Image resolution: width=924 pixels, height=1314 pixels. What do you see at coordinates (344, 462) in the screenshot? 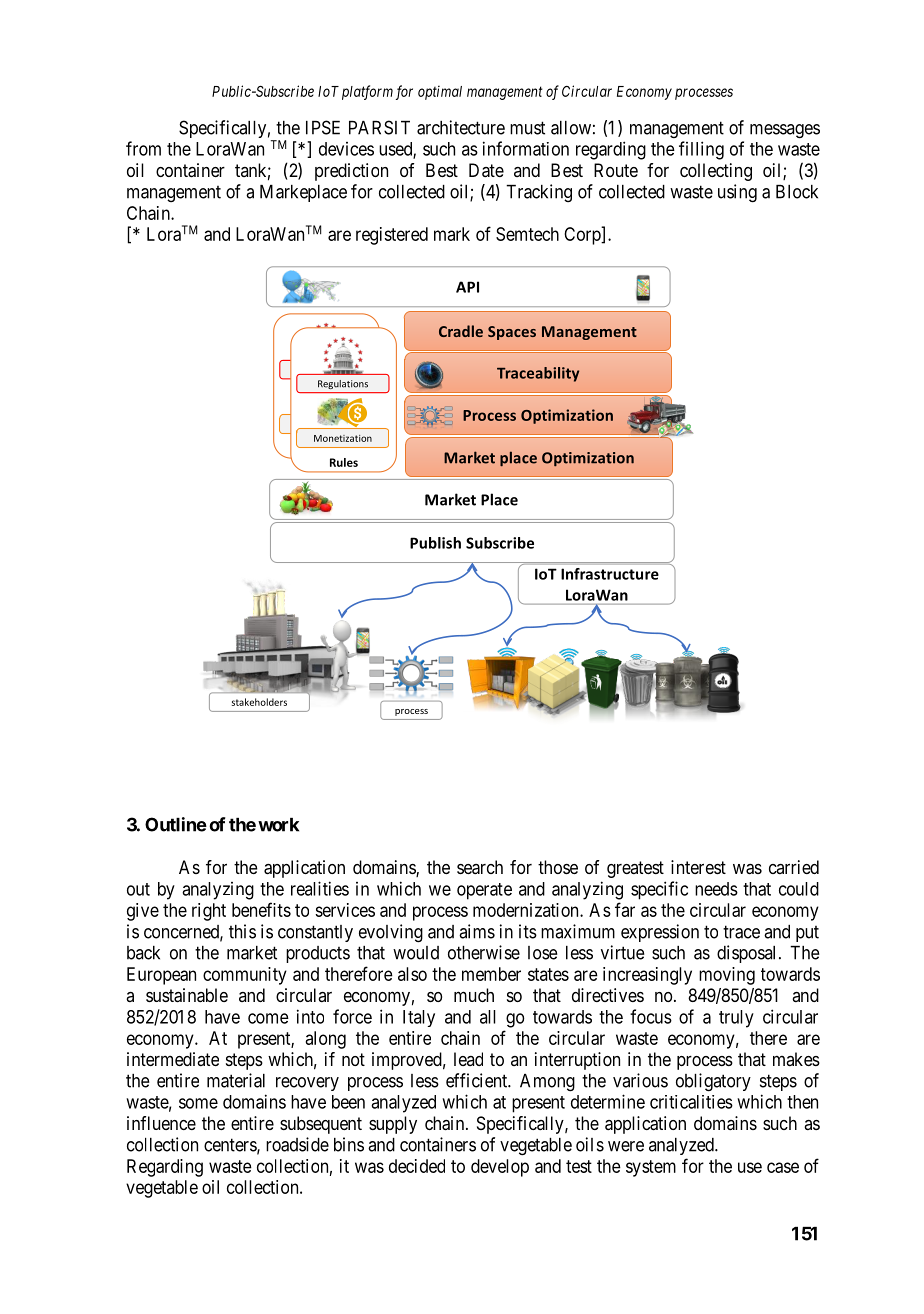
I see `Rules` at bounding box center [344, 462].
